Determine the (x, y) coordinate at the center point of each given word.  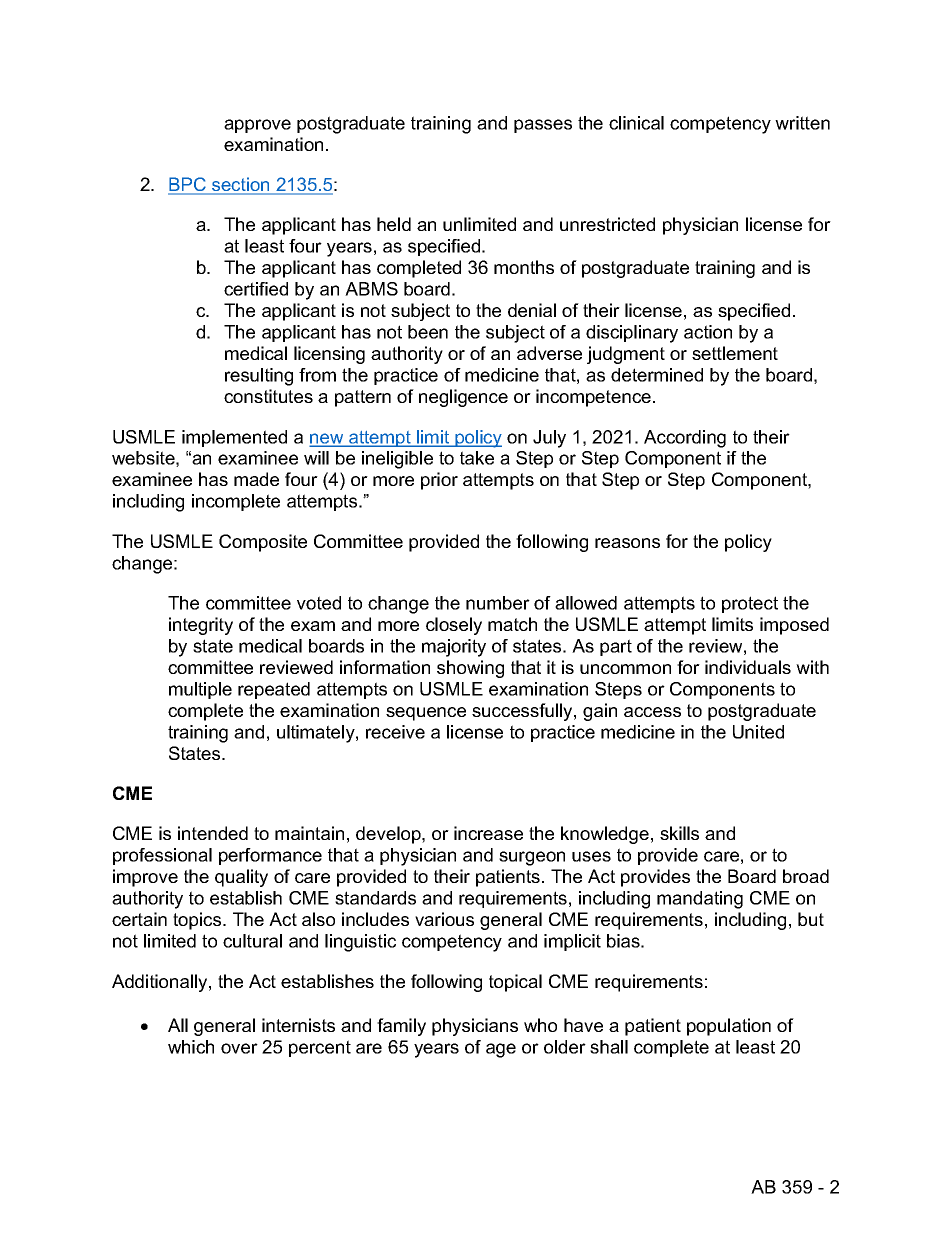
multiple (200, 690)
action (708, 332)
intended (213, 833)
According (685, 439)
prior (439, 481)
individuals (748, 667)
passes (543, 126)
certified (256, 289)
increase (488, 833)
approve (257, 126)
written (802, 123)
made (256, 479)
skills (679, 833)
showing (470, 669)
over (239, 1048)
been (428, 332)
